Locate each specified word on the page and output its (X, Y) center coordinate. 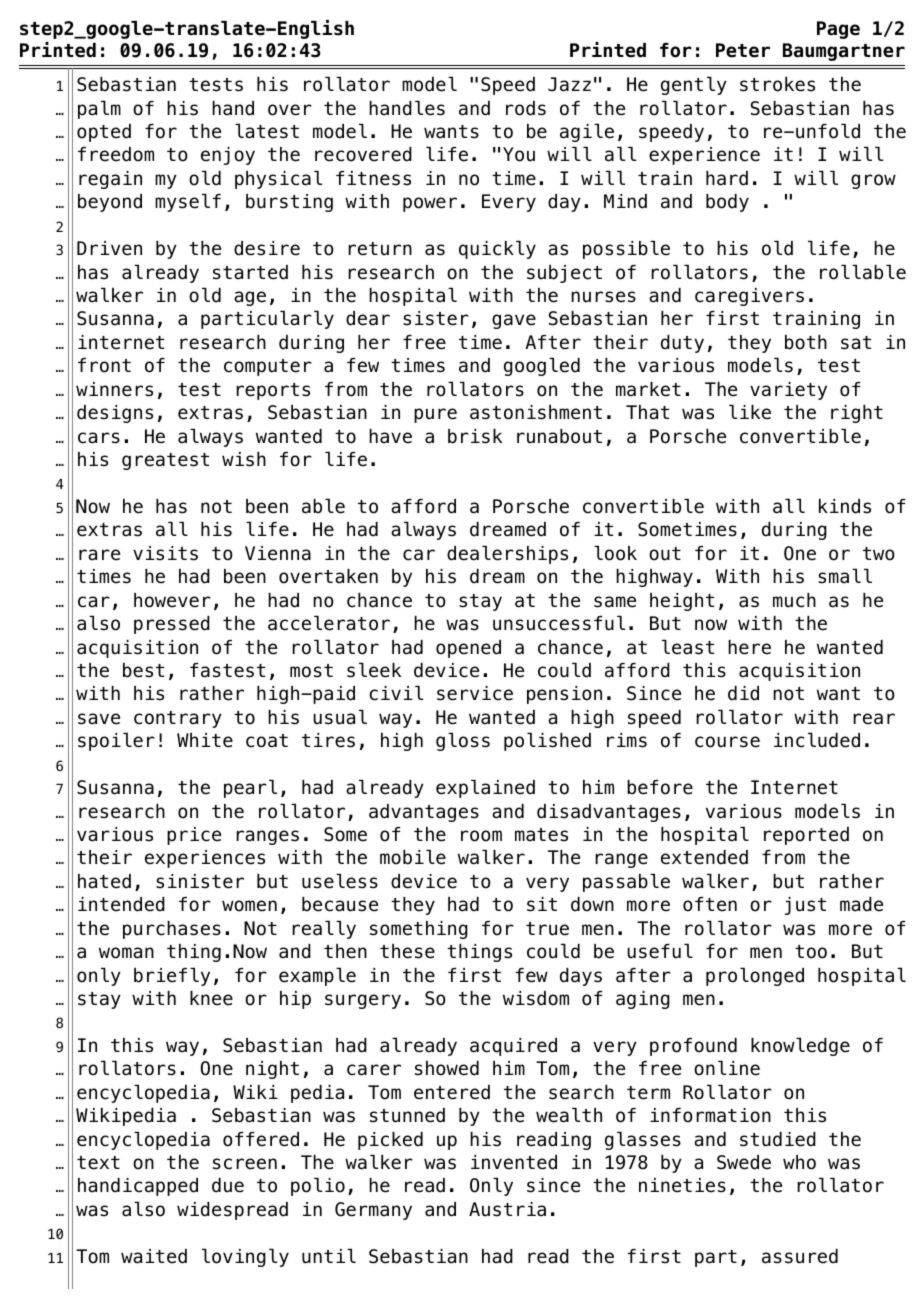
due (228, 1185)
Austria (507, 1209)
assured (800, 1256)
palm (99, 109)
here (749, 647)
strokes (777, 84)
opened (468, 649)
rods (526, 108)
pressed (172, 625)
